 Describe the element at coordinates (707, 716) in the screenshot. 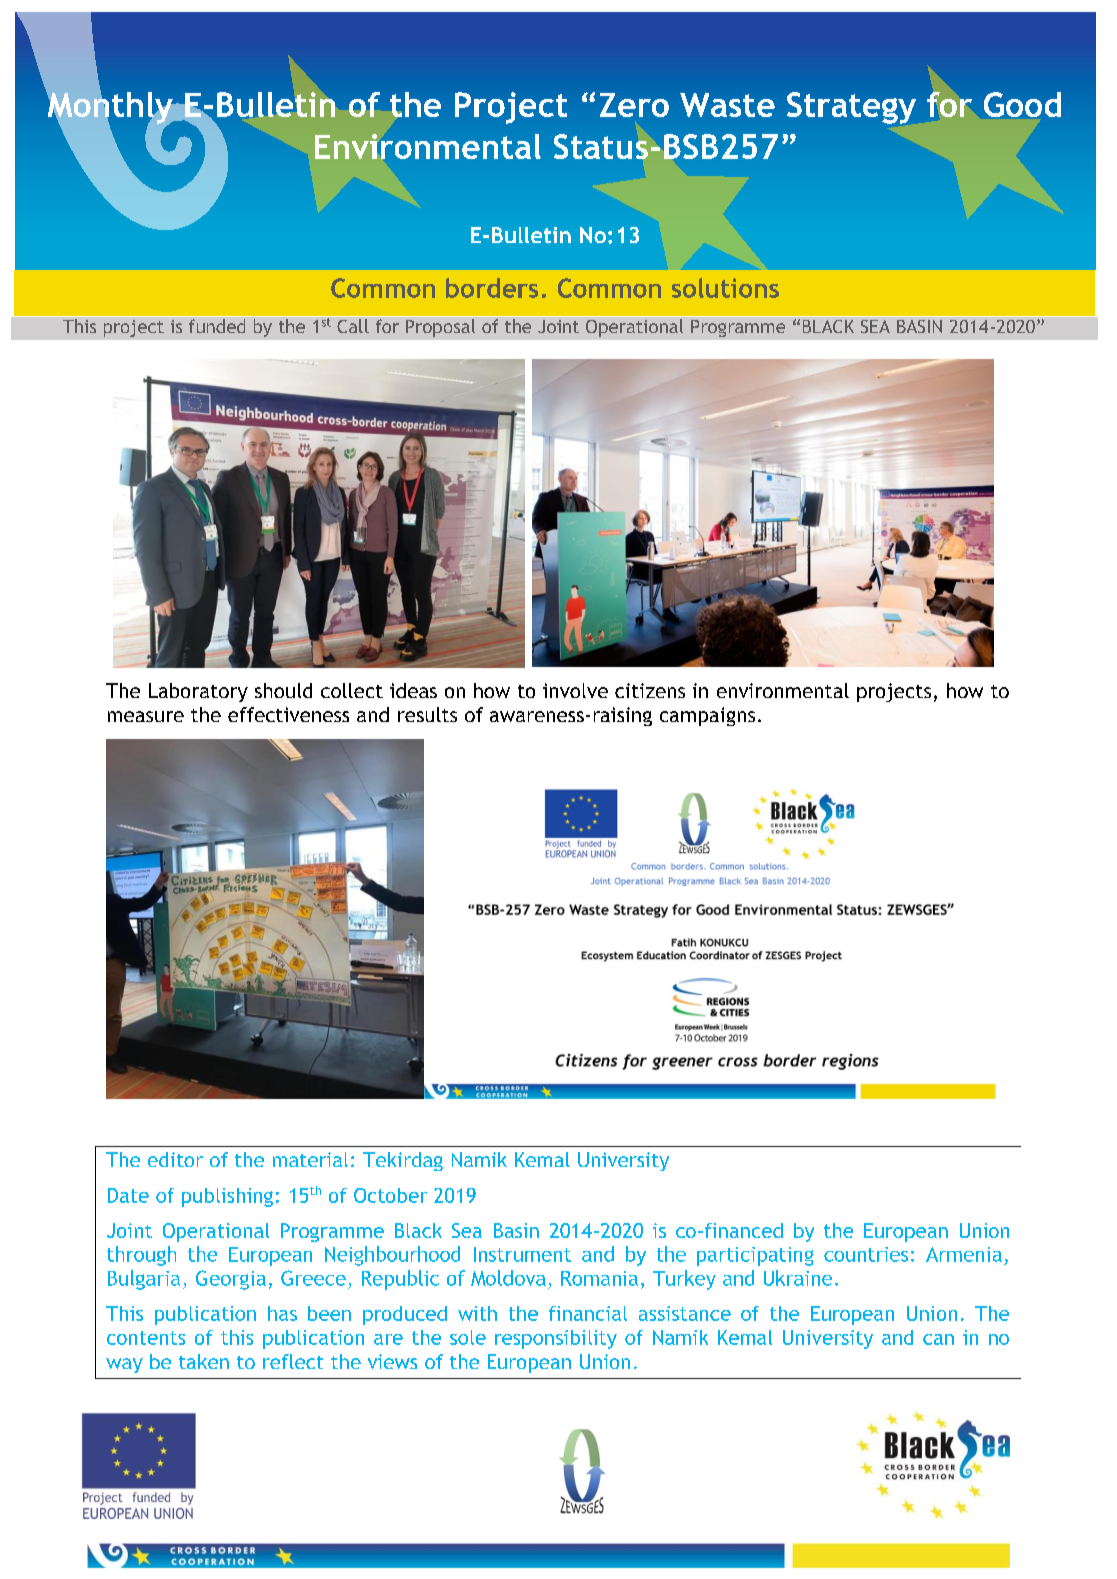

I see `campaigns` at that location.
